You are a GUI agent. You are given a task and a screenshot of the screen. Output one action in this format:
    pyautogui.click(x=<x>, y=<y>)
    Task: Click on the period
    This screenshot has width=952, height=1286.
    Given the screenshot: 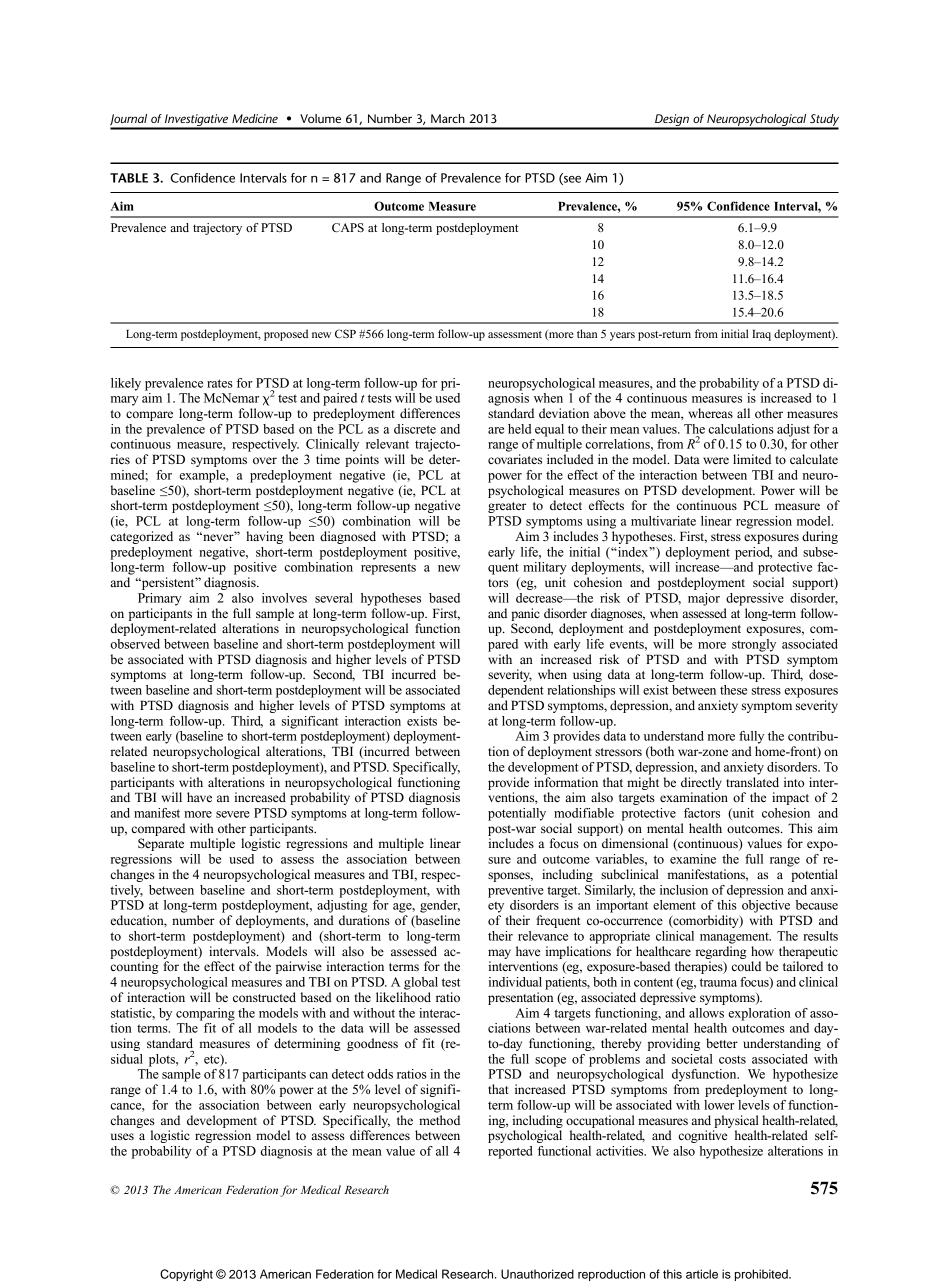 What is the action you would take?
    pyautogui.click(x=753, y=553)
